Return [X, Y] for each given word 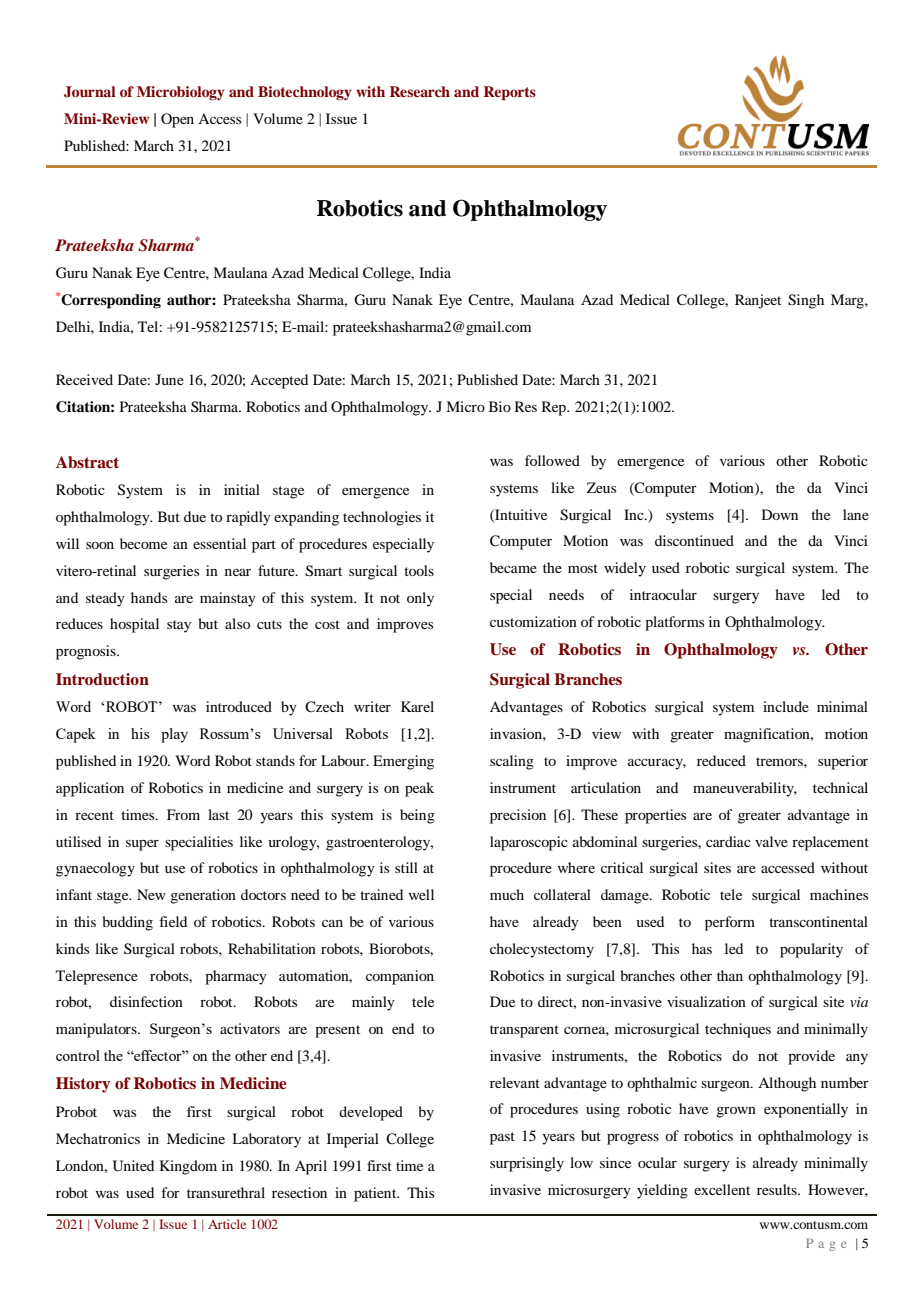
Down [780, 514]
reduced [721, 760]
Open [177, 120]
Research [420, 91]
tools [419, 570]
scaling [512, 762]
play [174, 735]
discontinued [694, 540]
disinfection [146, 1001]
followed [552, 460]
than [730, 975]
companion [400, 977]
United [133, 1166]
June [169, 379]
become [143, 543]
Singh [806, 301]
